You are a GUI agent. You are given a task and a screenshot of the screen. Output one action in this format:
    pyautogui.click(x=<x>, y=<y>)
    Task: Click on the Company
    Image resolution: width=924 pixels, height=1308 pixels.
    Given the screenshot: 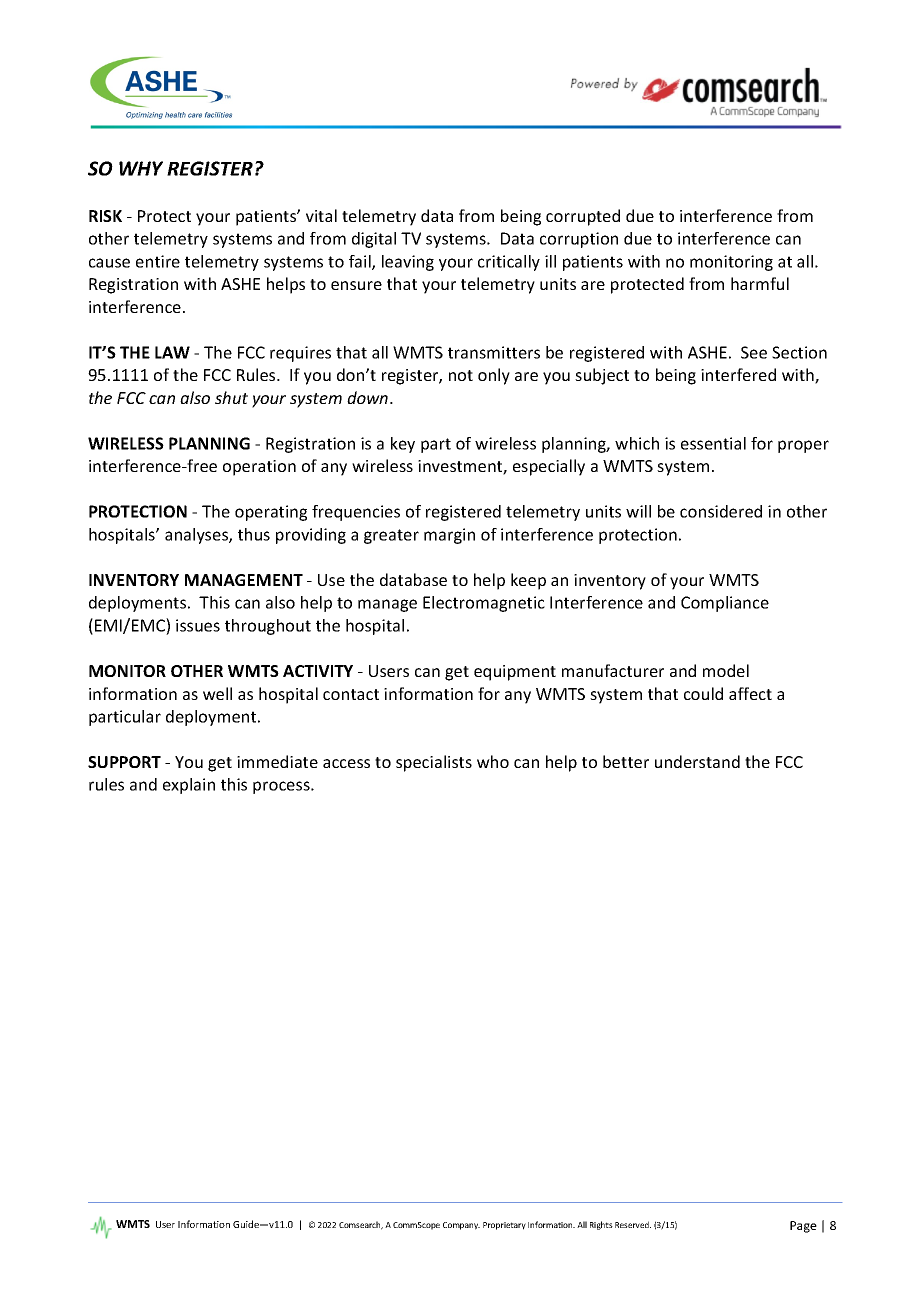 What is the action you would take?
    pyautogui.click(x=461, y=1226)
